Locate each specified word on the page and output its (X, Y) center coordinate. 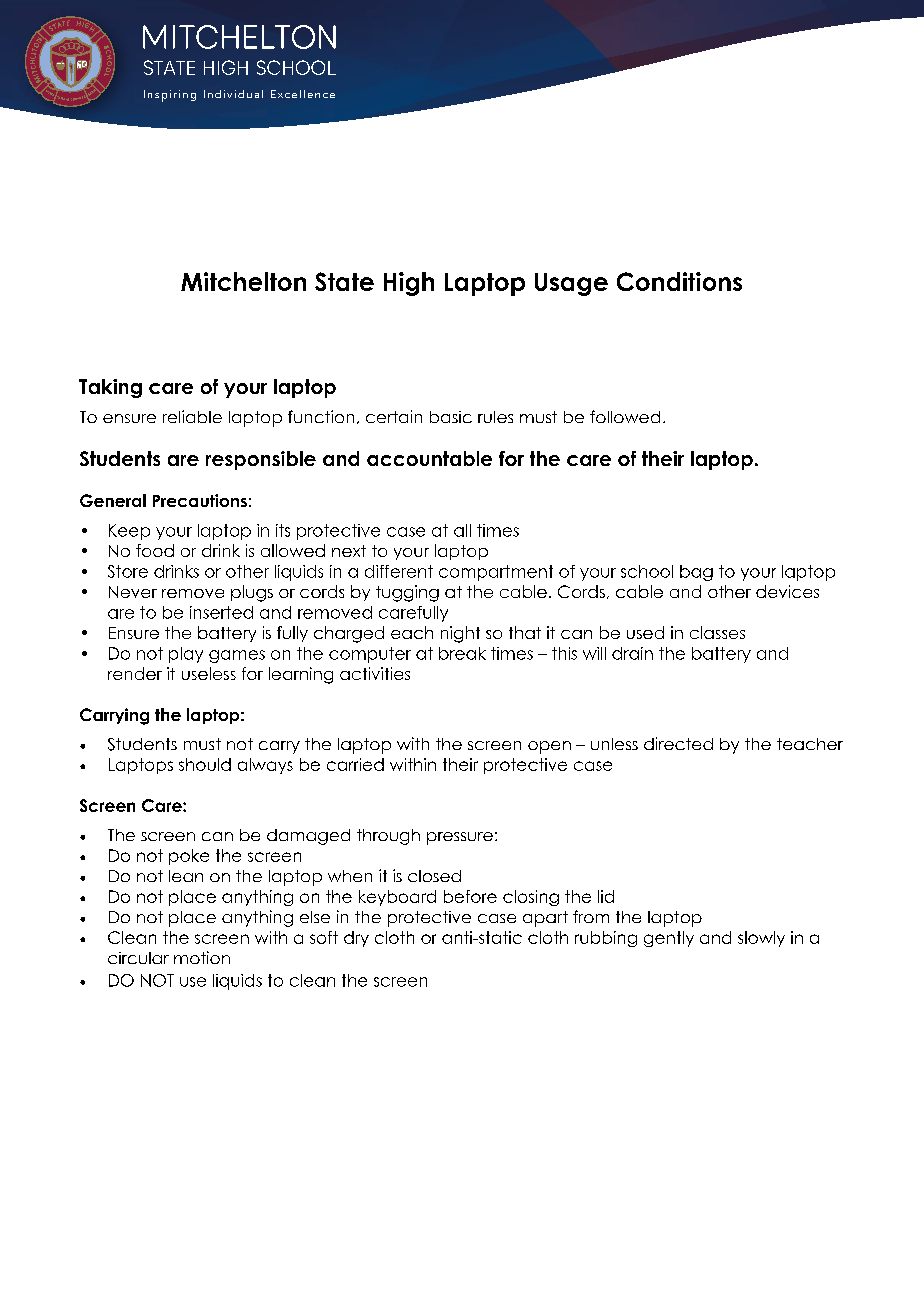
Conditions (679, 281)
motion (202, 957)
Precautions (200, 500)
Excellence (303, 94)
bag (696, 573)
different (399, 571)
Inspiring (170, 96)
